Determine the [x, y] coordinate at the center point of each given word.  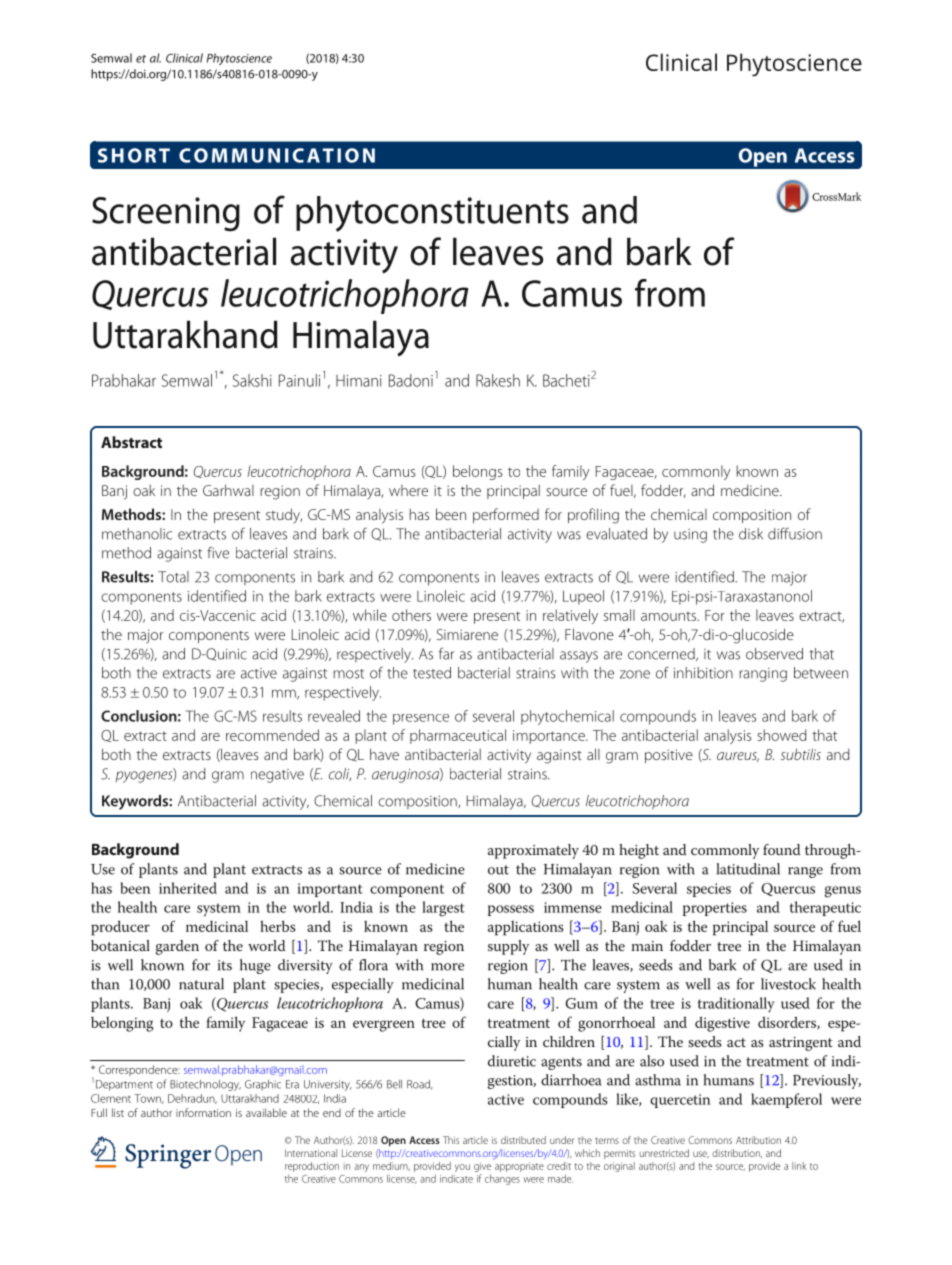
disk [751, 534]
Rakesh [498, 380]
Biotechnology [205, 1085]
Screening [166, 214]
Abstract [131, 442]
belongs [477, 472]
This [451, 1140]
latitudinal [748, 869]
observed [774, 654]
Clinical [184, 58]
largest [443, 909]
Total [173, 577]
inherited [188, 888]
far [446, 653]
